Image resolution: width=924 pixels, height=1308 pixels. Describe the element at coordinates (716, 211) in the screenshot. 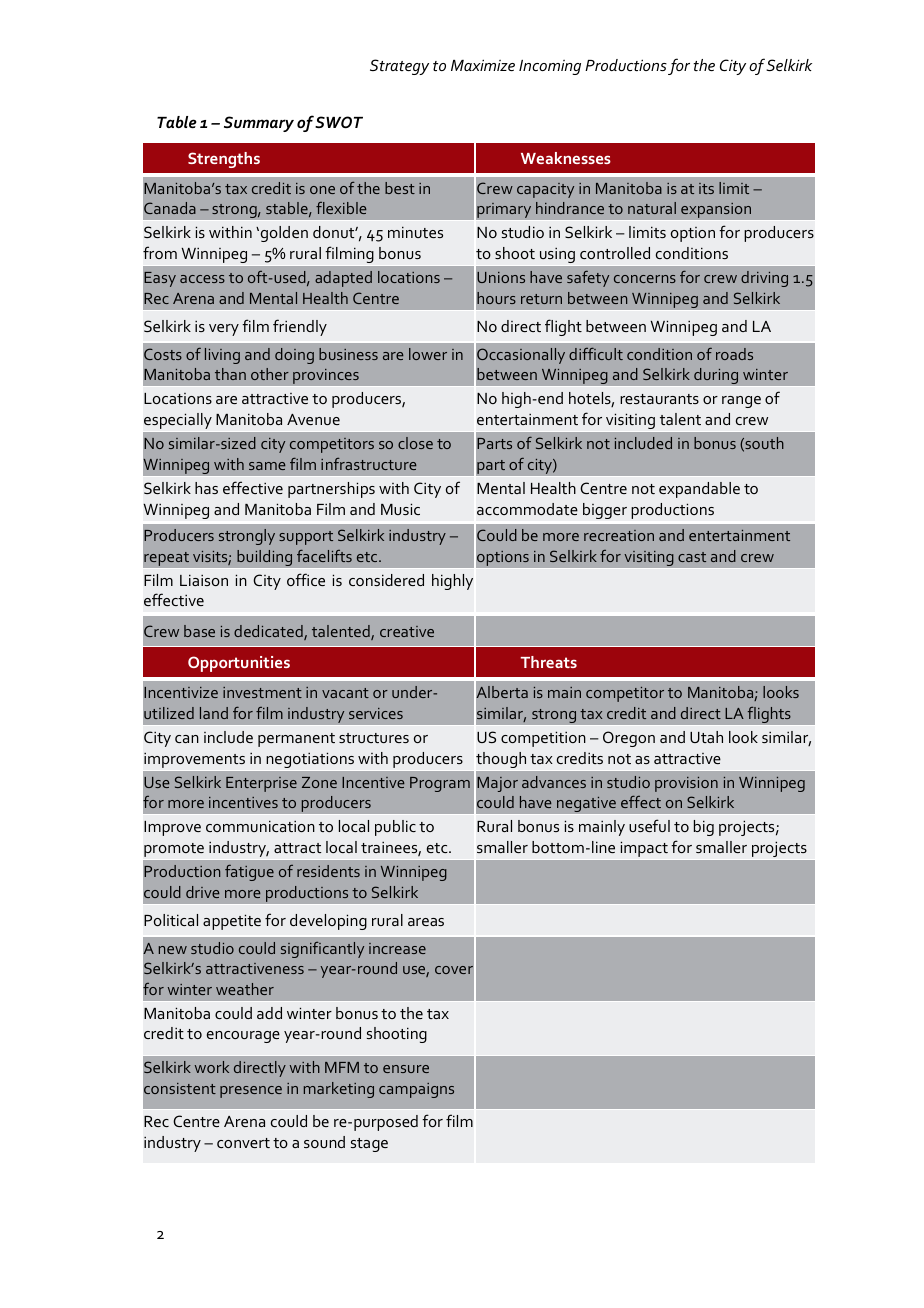

I see `expansion` at that location.
